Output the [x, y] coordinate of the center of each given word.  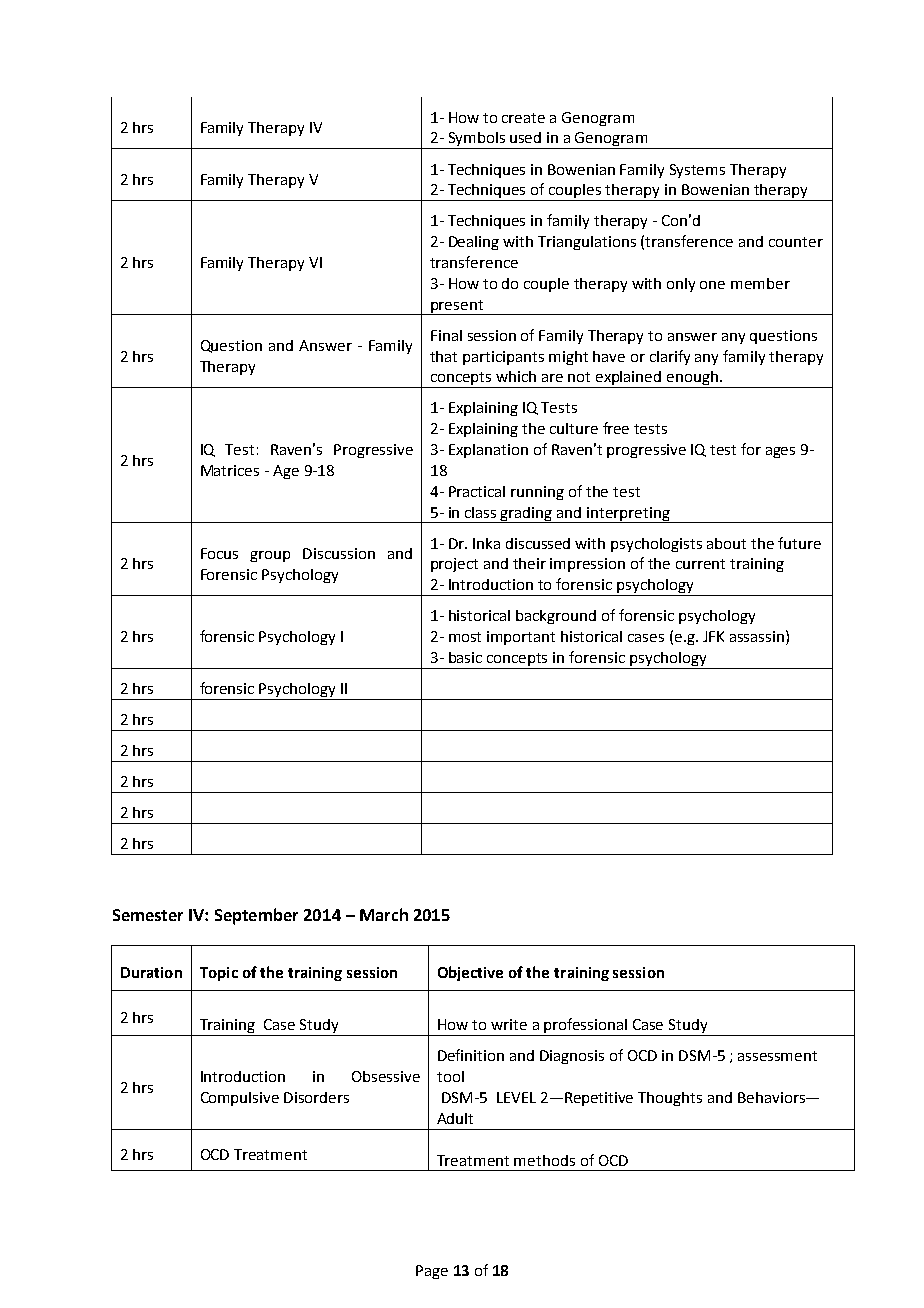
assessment [777, 1056]
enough [692, 379]
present [457, 307]
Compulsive [240, 1099]
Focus [219, 553]
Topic [219, 974]
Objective [470, 973]
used [525, 137]
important [521, 638]
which [516, 376]
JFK [713, 636]
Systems [697, 171]
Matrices [230, 470]
